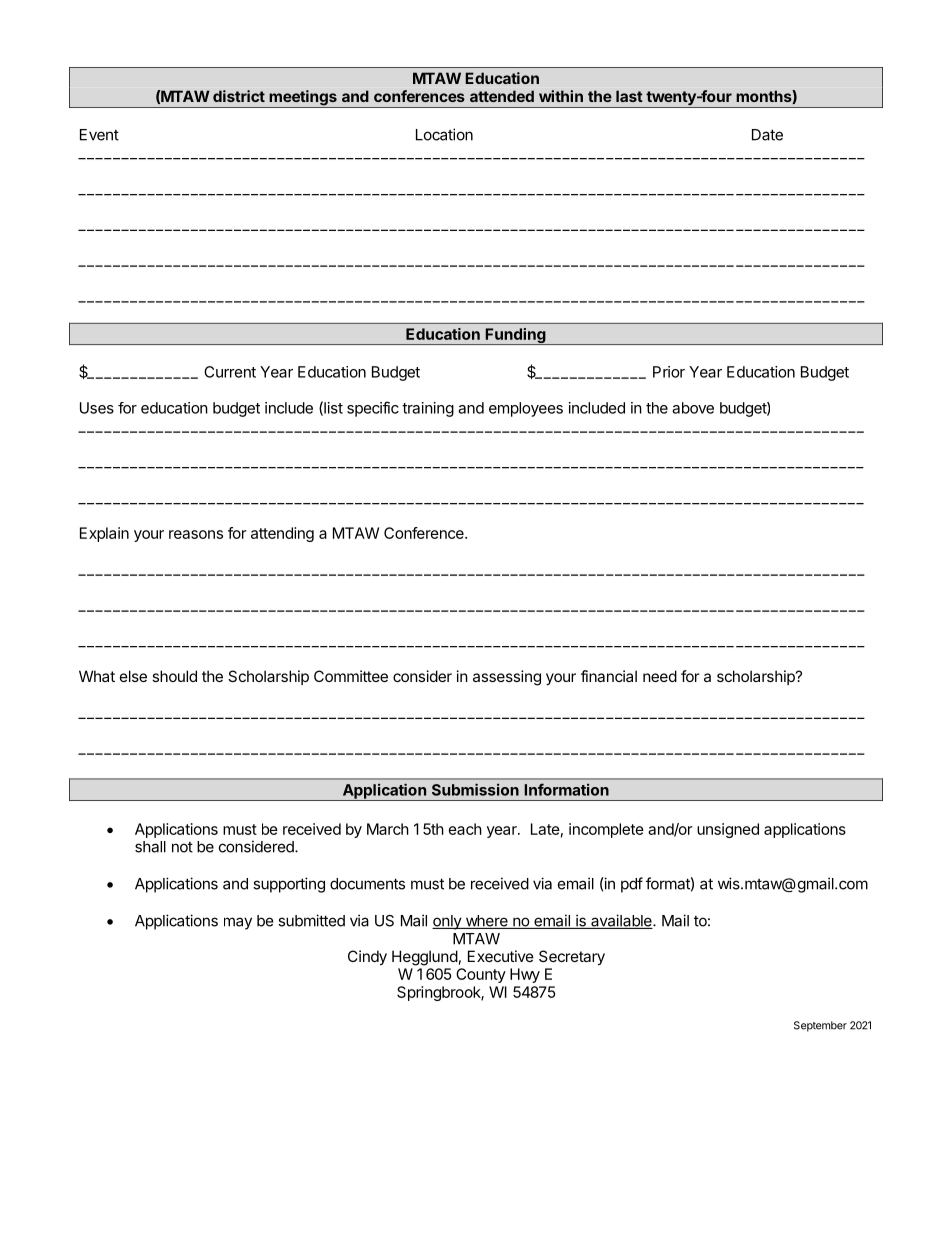  I want to click on attending, so click(282, 534).
